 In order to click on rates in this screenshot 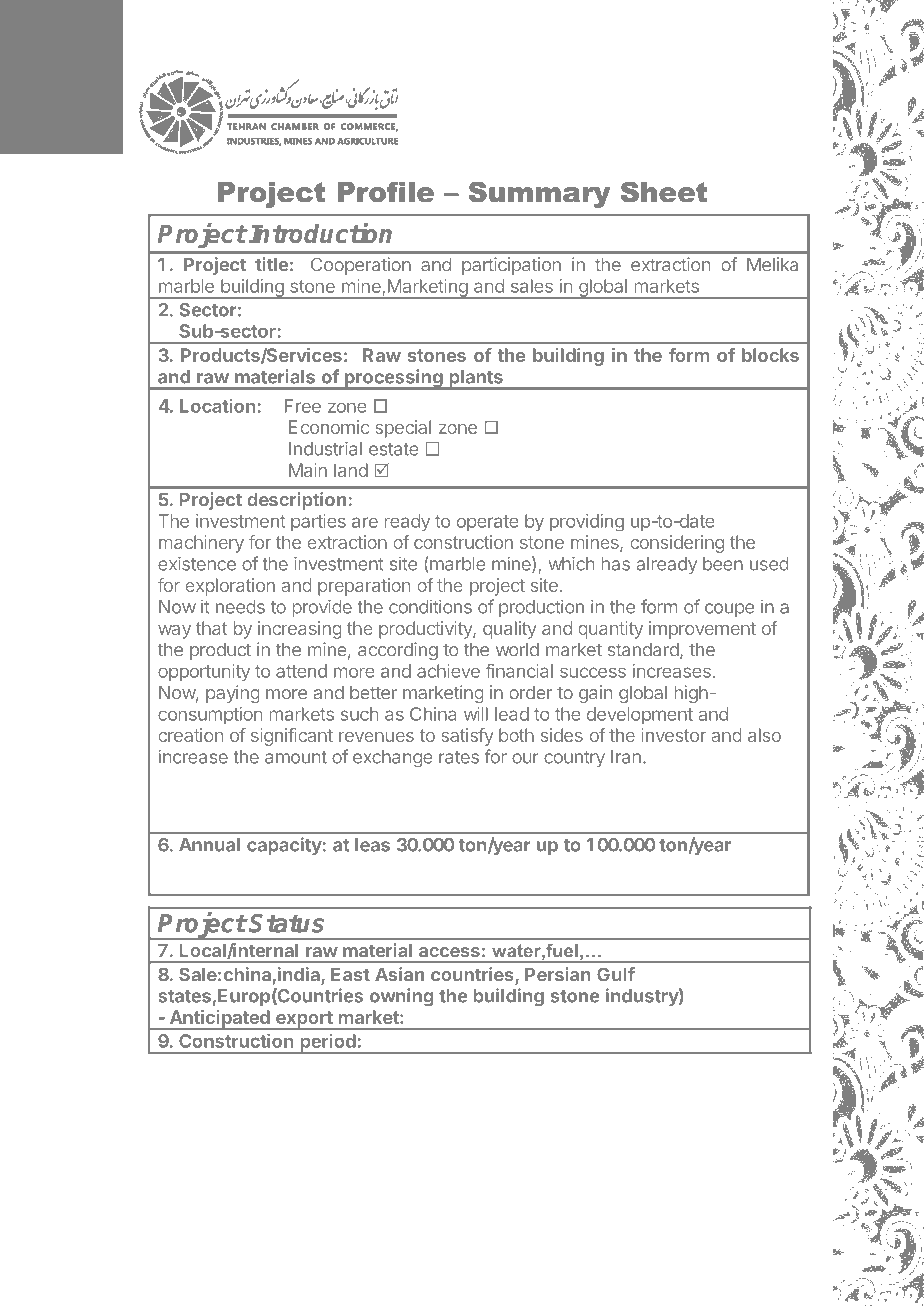, I will do `click(459, 757)`.
